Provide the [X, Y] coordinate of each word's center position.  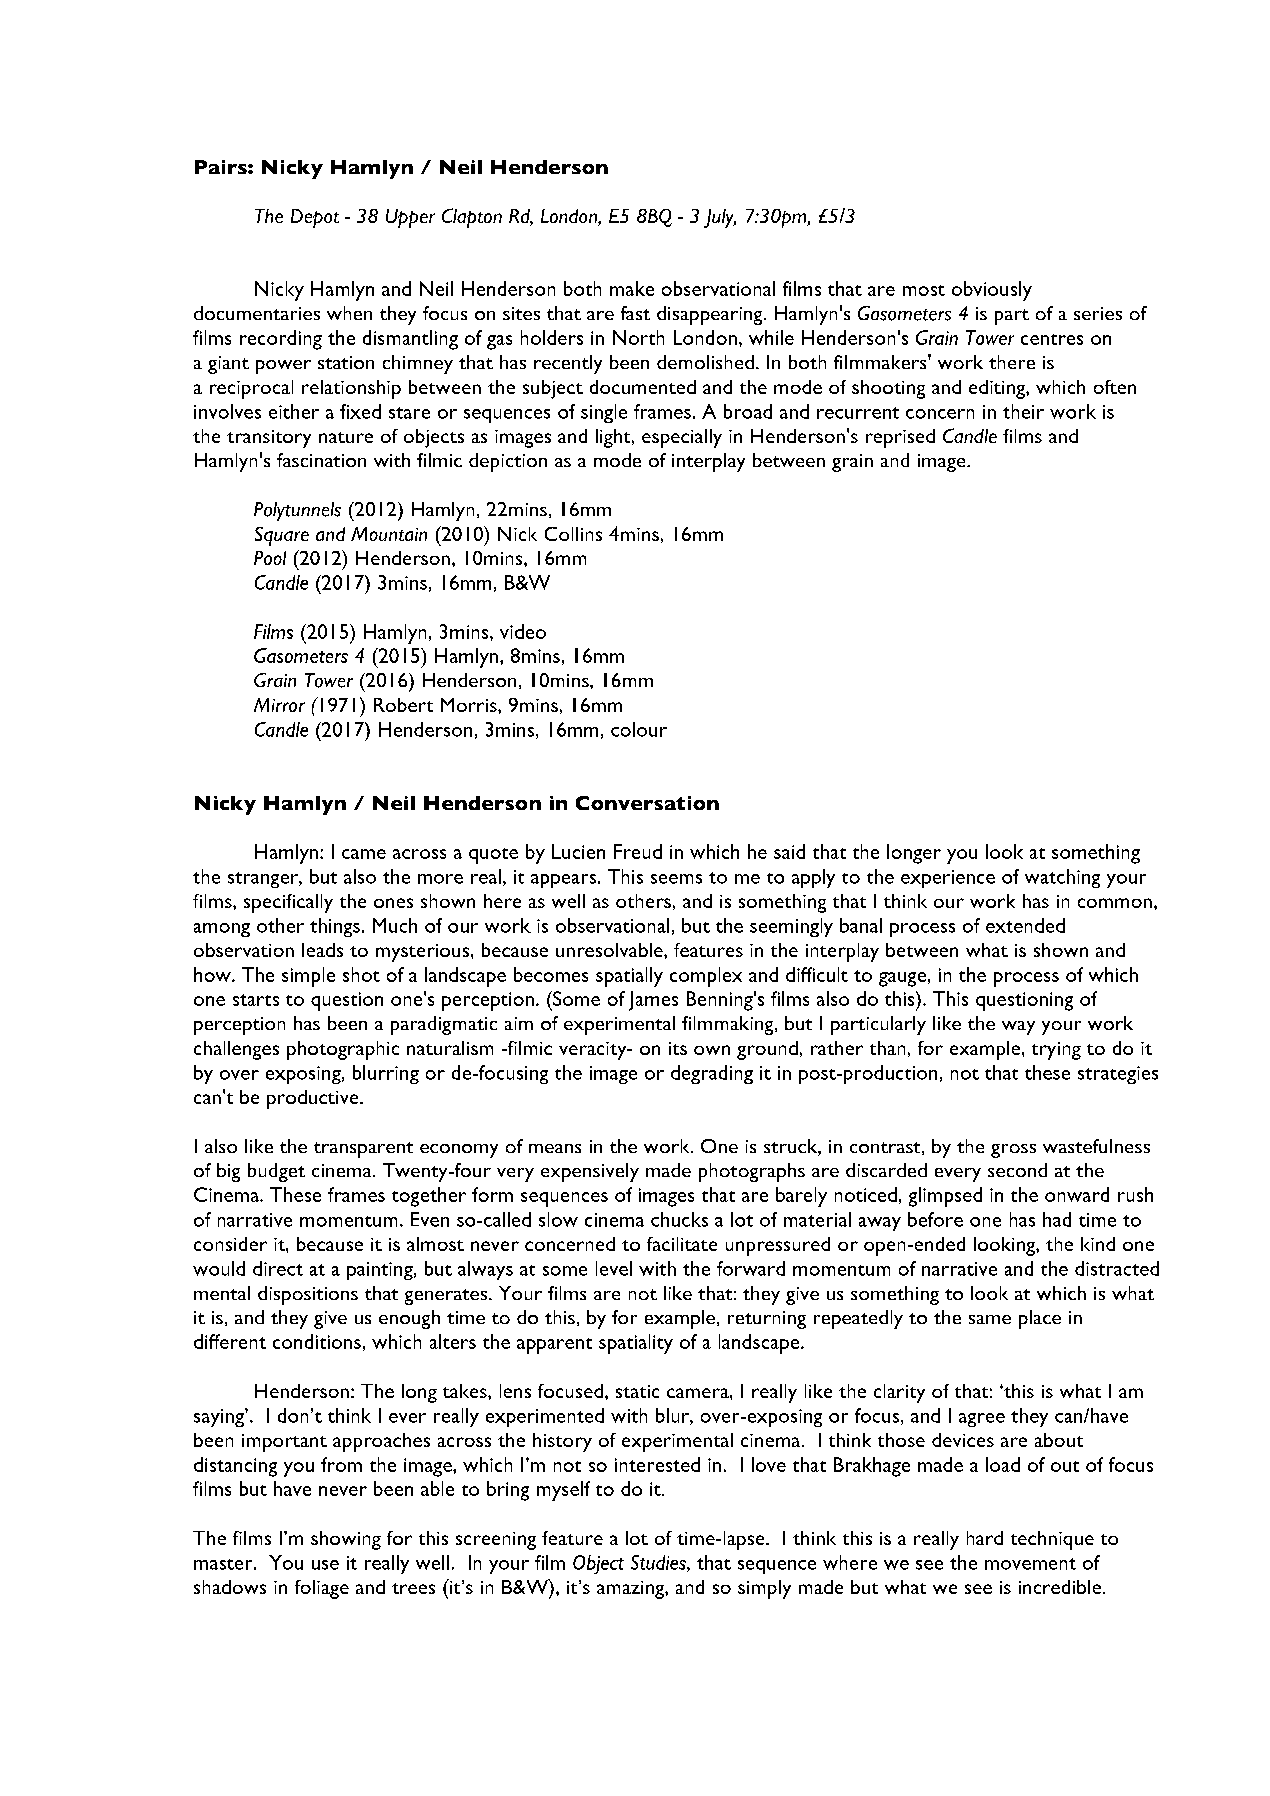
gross [1013, 1151]
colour [639, 729]
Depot [315, 218]
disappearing [711, 315]
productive [314, 1099]
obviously [992, 291]
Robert [403, 705]
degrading [712, 1074]
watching [1062, 878]
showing [346, 1540]
